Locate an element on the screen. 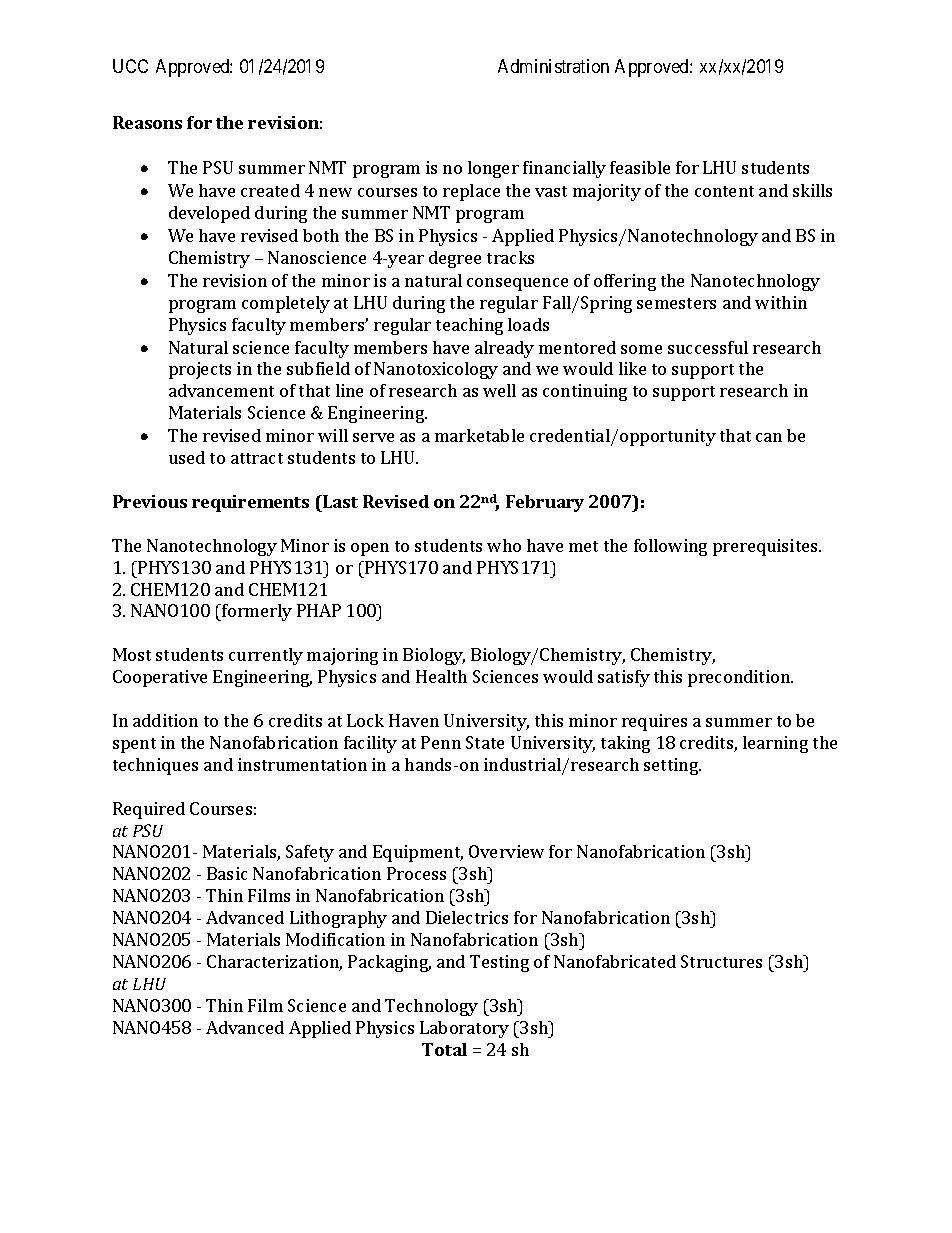 This screenshot has height=1233, width=952. Laboratory is located at coordinates (464, 1029).
